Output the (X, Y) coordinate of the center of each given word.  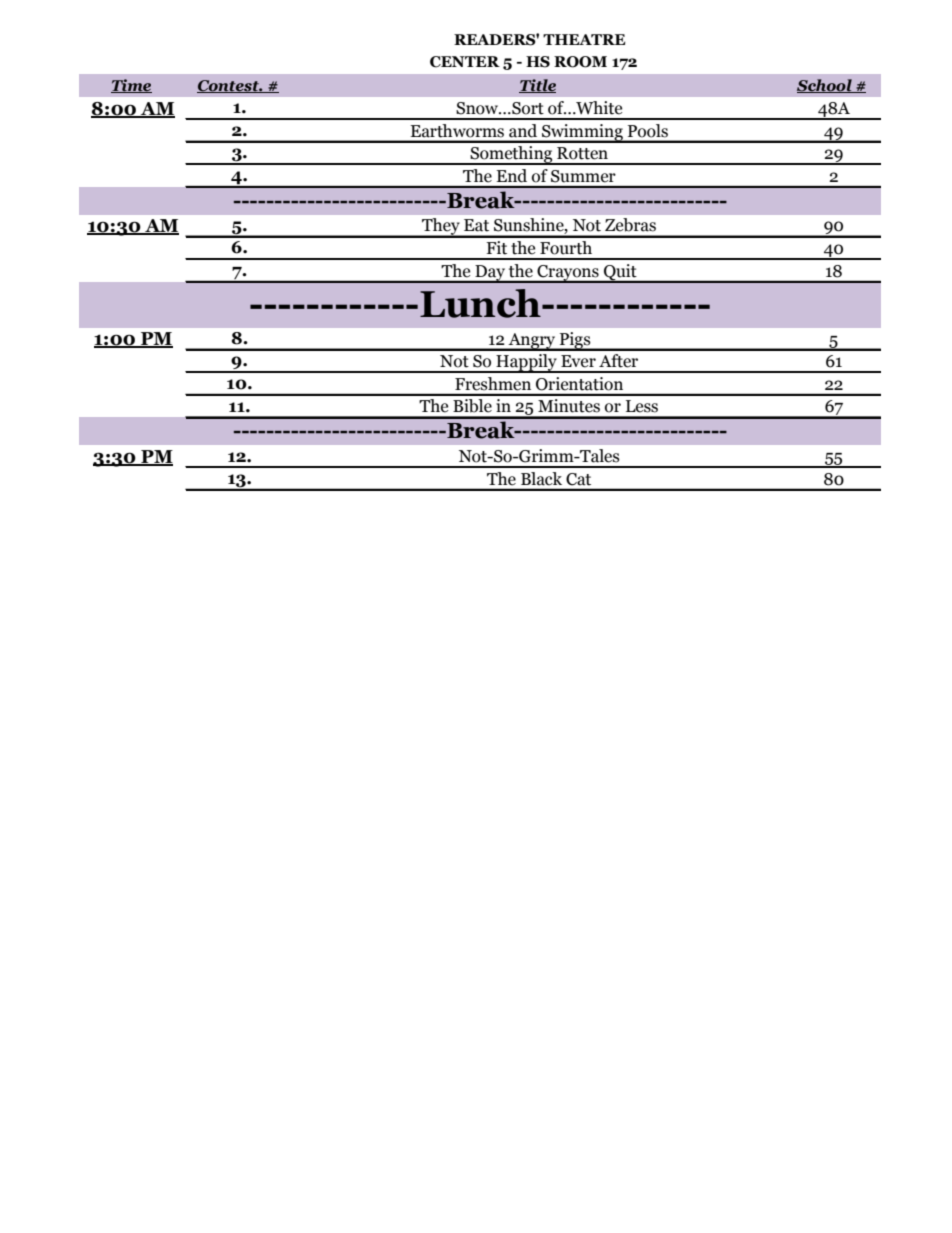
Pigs (575, 341)
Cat (578, 479)
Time (131, 86)
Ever (578, 361)
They (441, 228)
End (512, 175)
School (825, 86)
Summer (583, 176)
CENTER (465, 62)
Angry (532, 342)
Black (541, 478)
